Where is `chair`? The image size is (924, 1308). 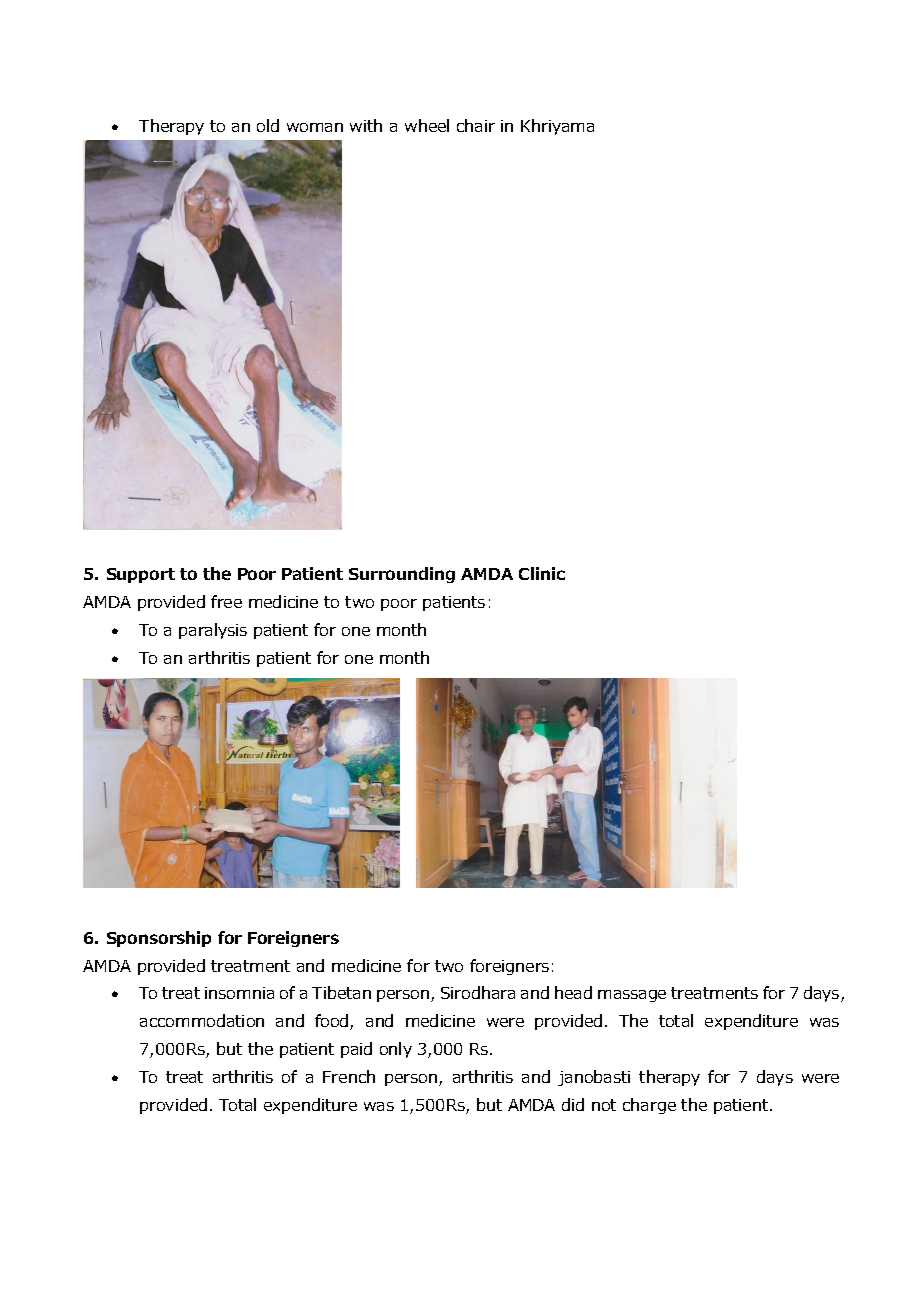 chair is located at coordinates (476, 125).
